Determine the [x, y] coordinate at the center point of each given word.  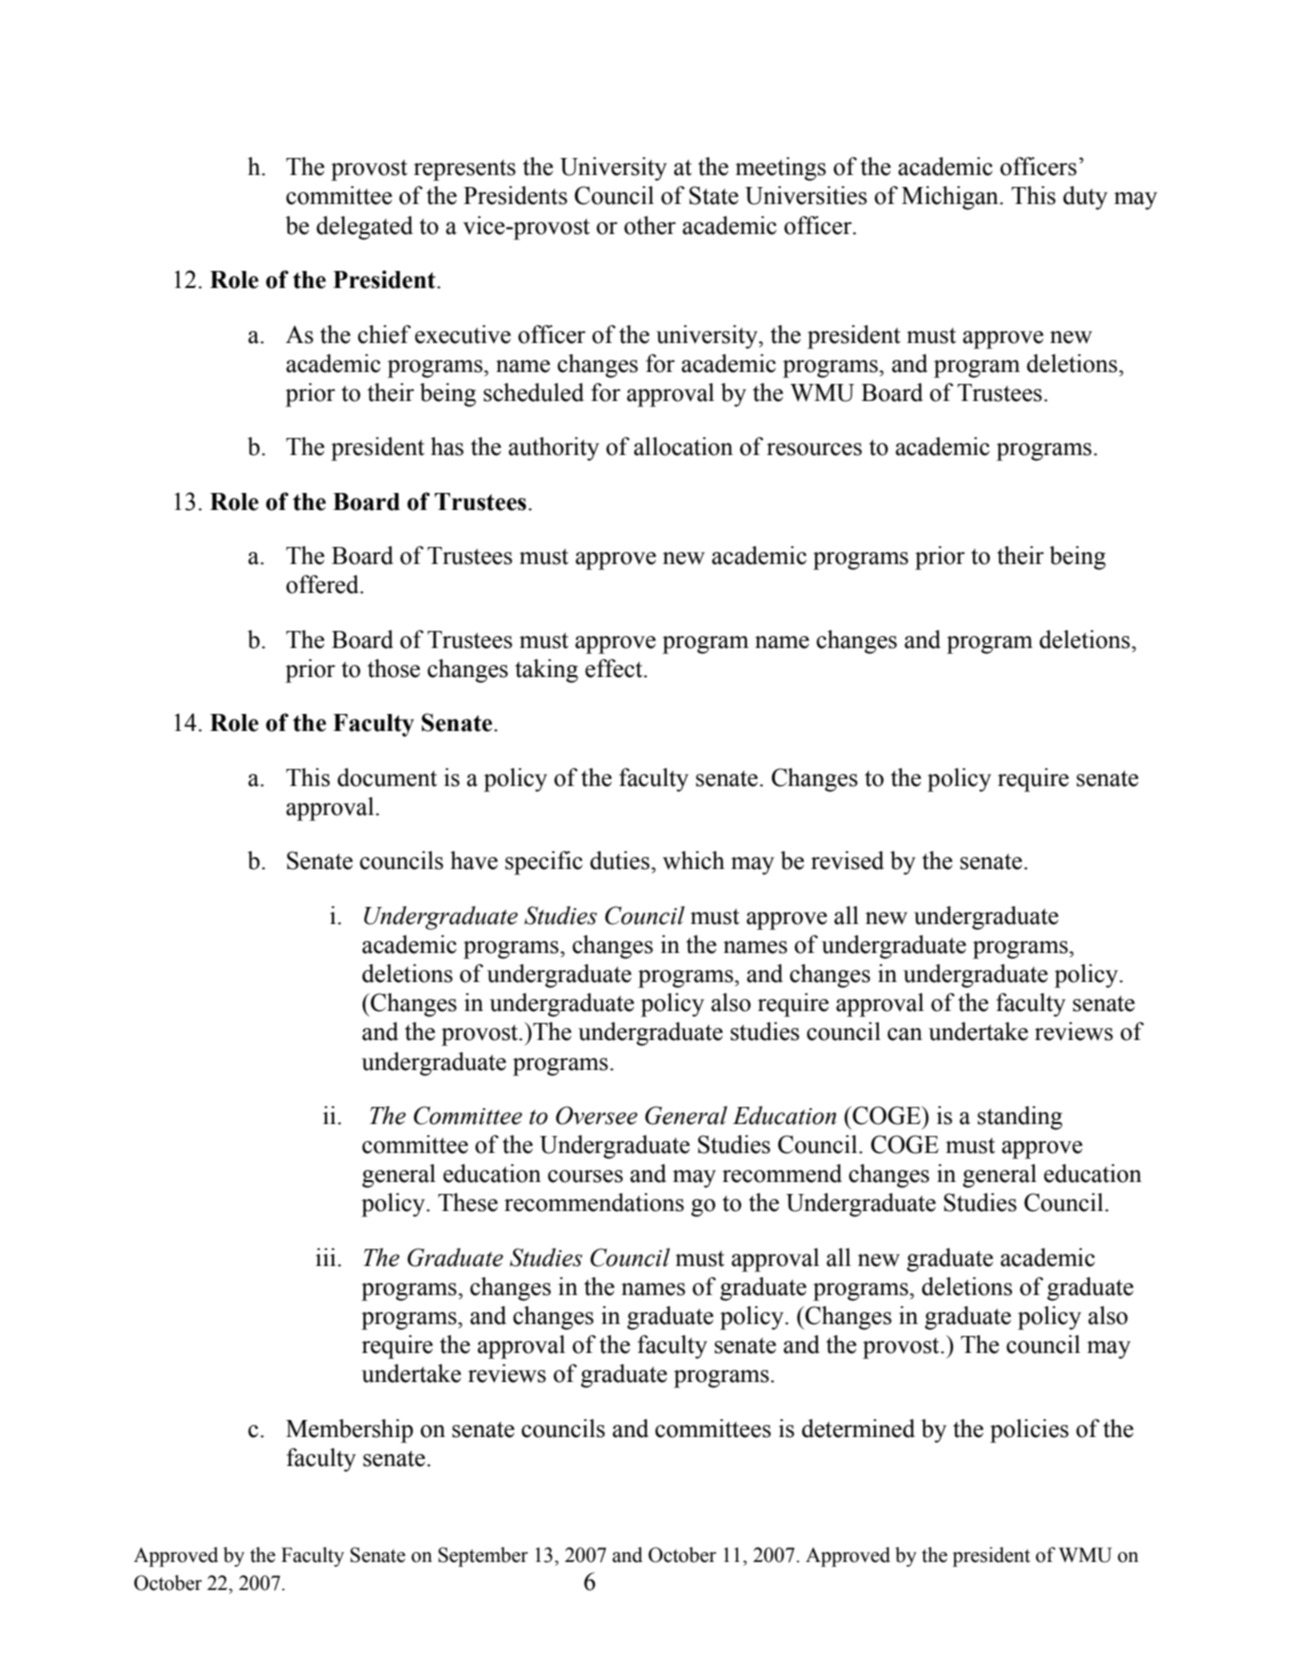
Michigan [951, 198]
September [483, 1557]
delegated [364, 228]
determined [858, 1428]
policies [1029, 1431]
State [714, 195]
